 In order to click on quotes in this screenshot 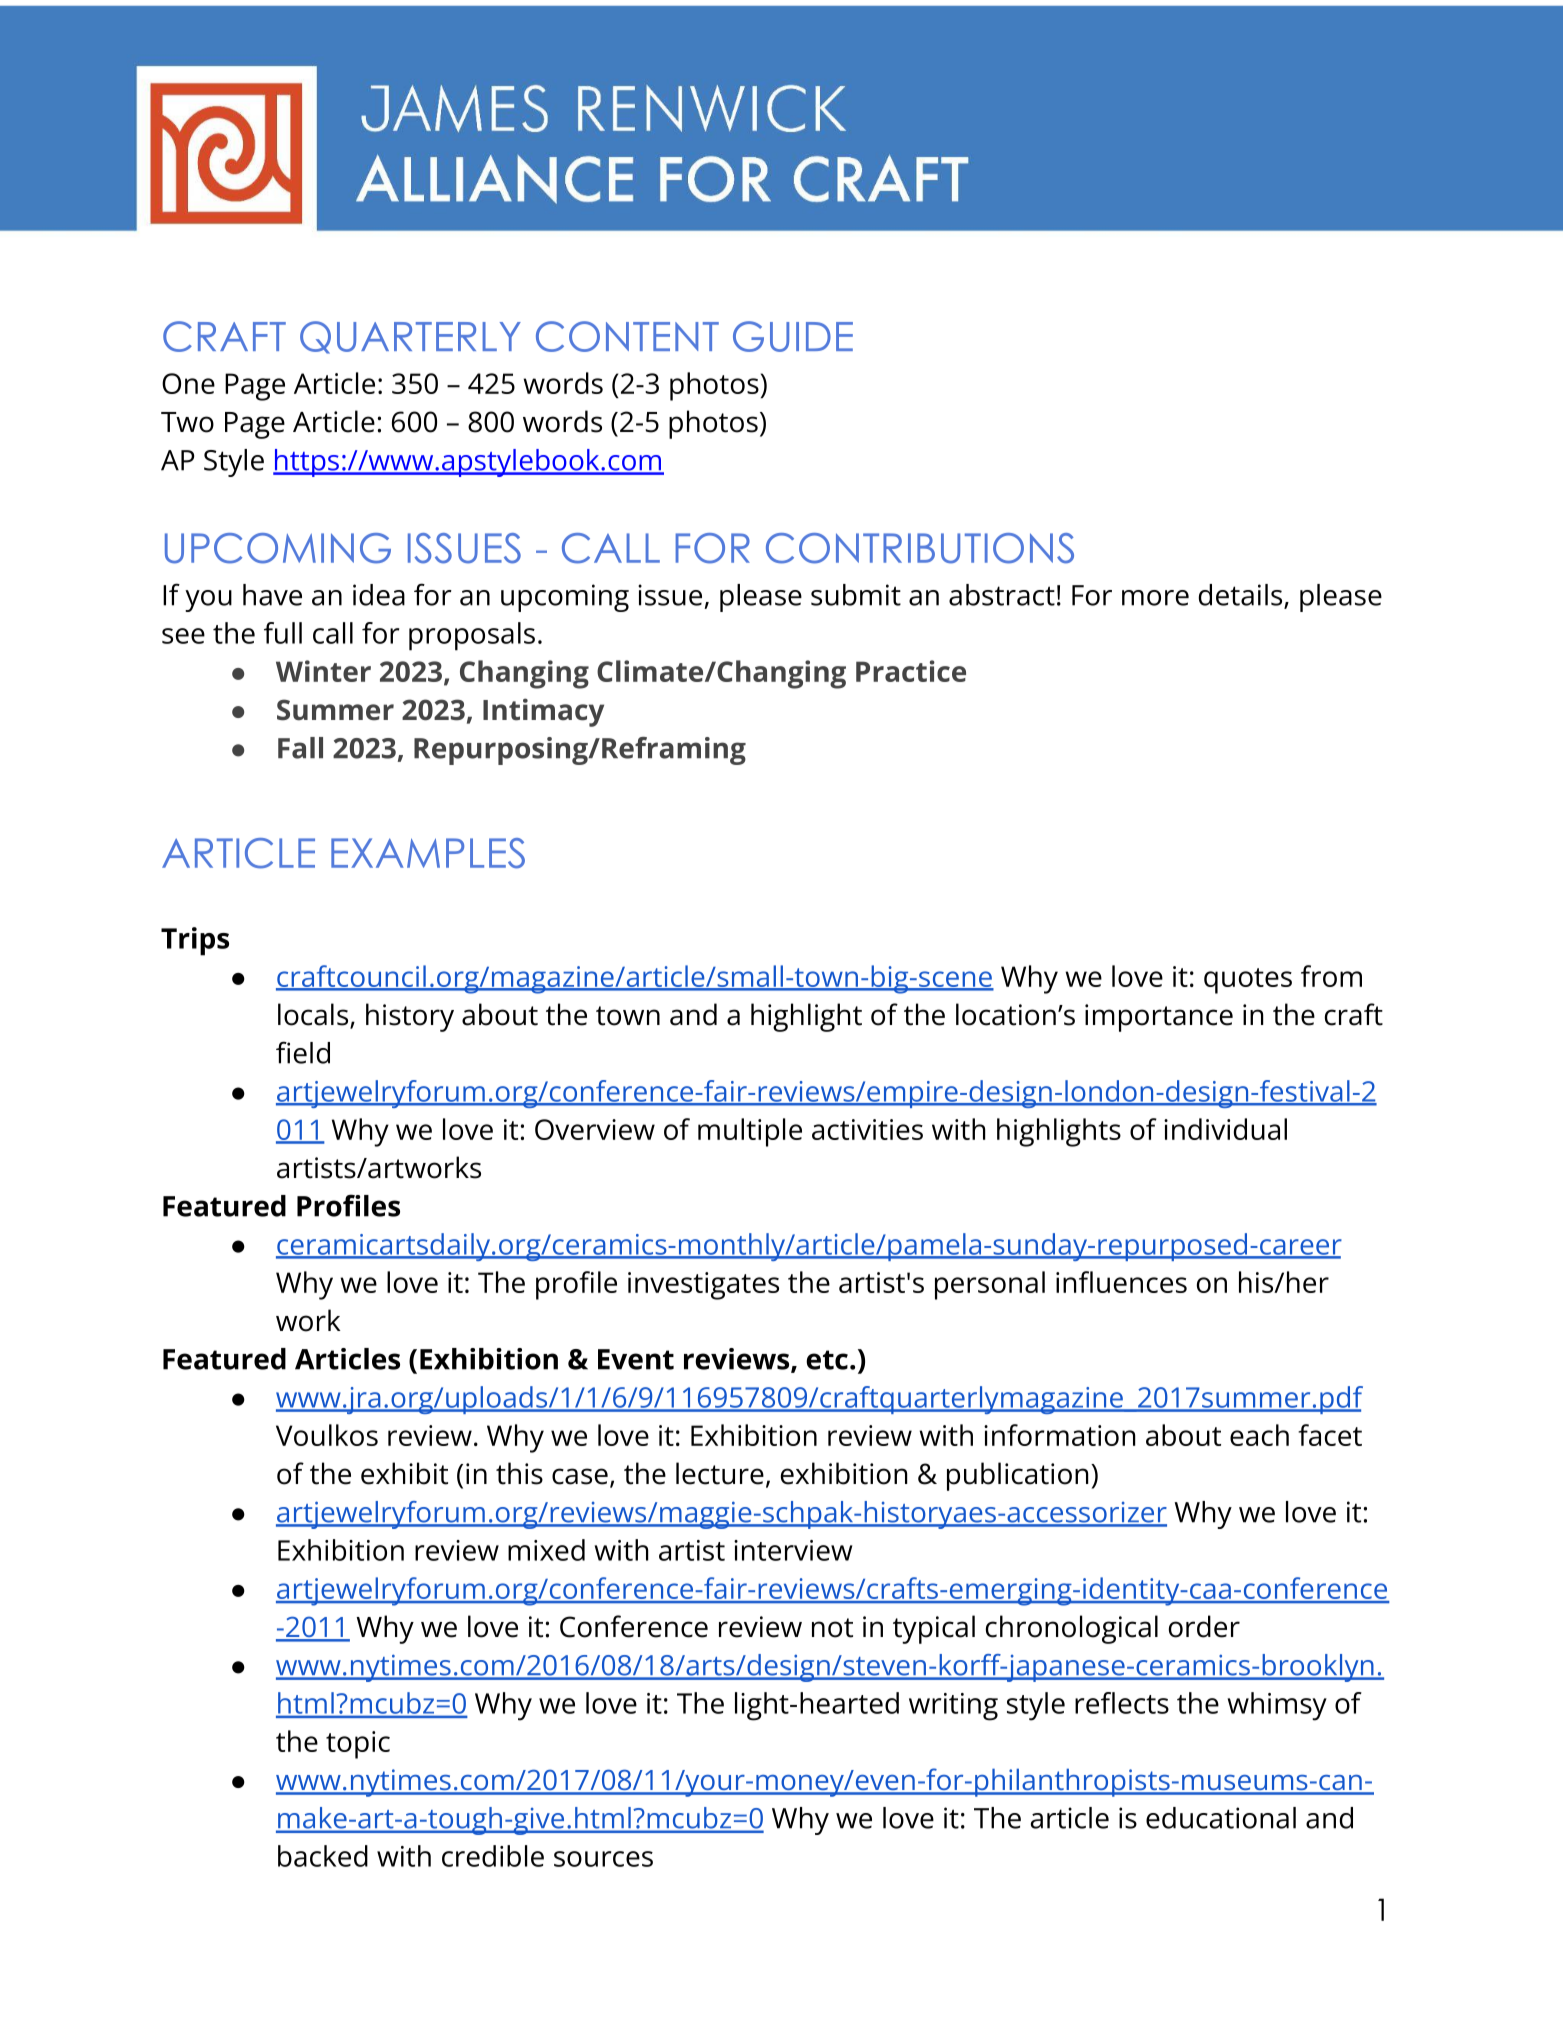, I will do `click(1248, 981)`.
